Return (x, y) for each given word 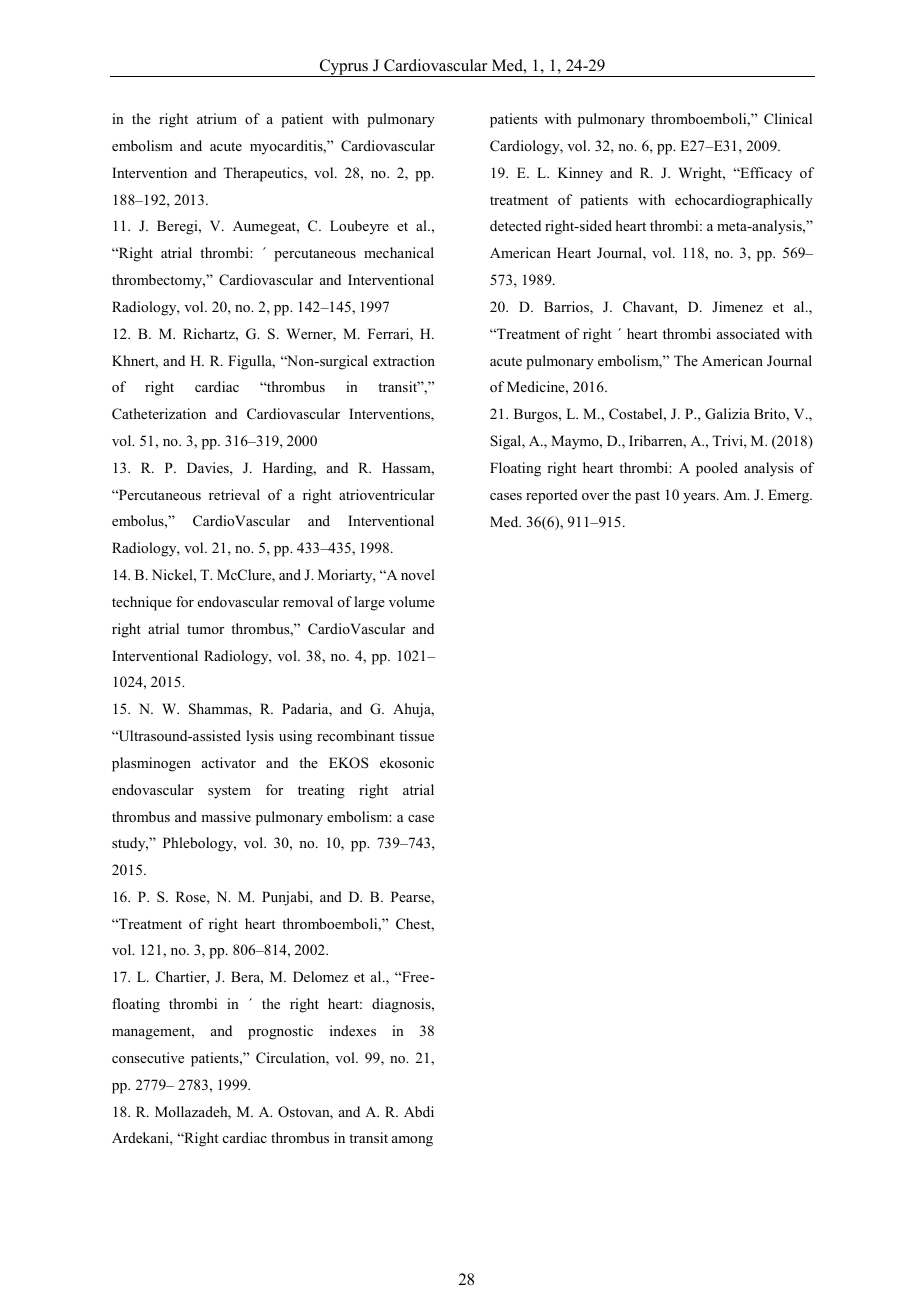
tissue (416, 735)
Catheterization (159, 414)
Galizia (727, 414)
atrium (217, 118)
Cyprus (344, 68)
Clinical (788, 119)
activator (229, 762)
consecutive (148, 1057)
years (700, 498)
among (412, 1141)
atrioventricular (387, 494)
